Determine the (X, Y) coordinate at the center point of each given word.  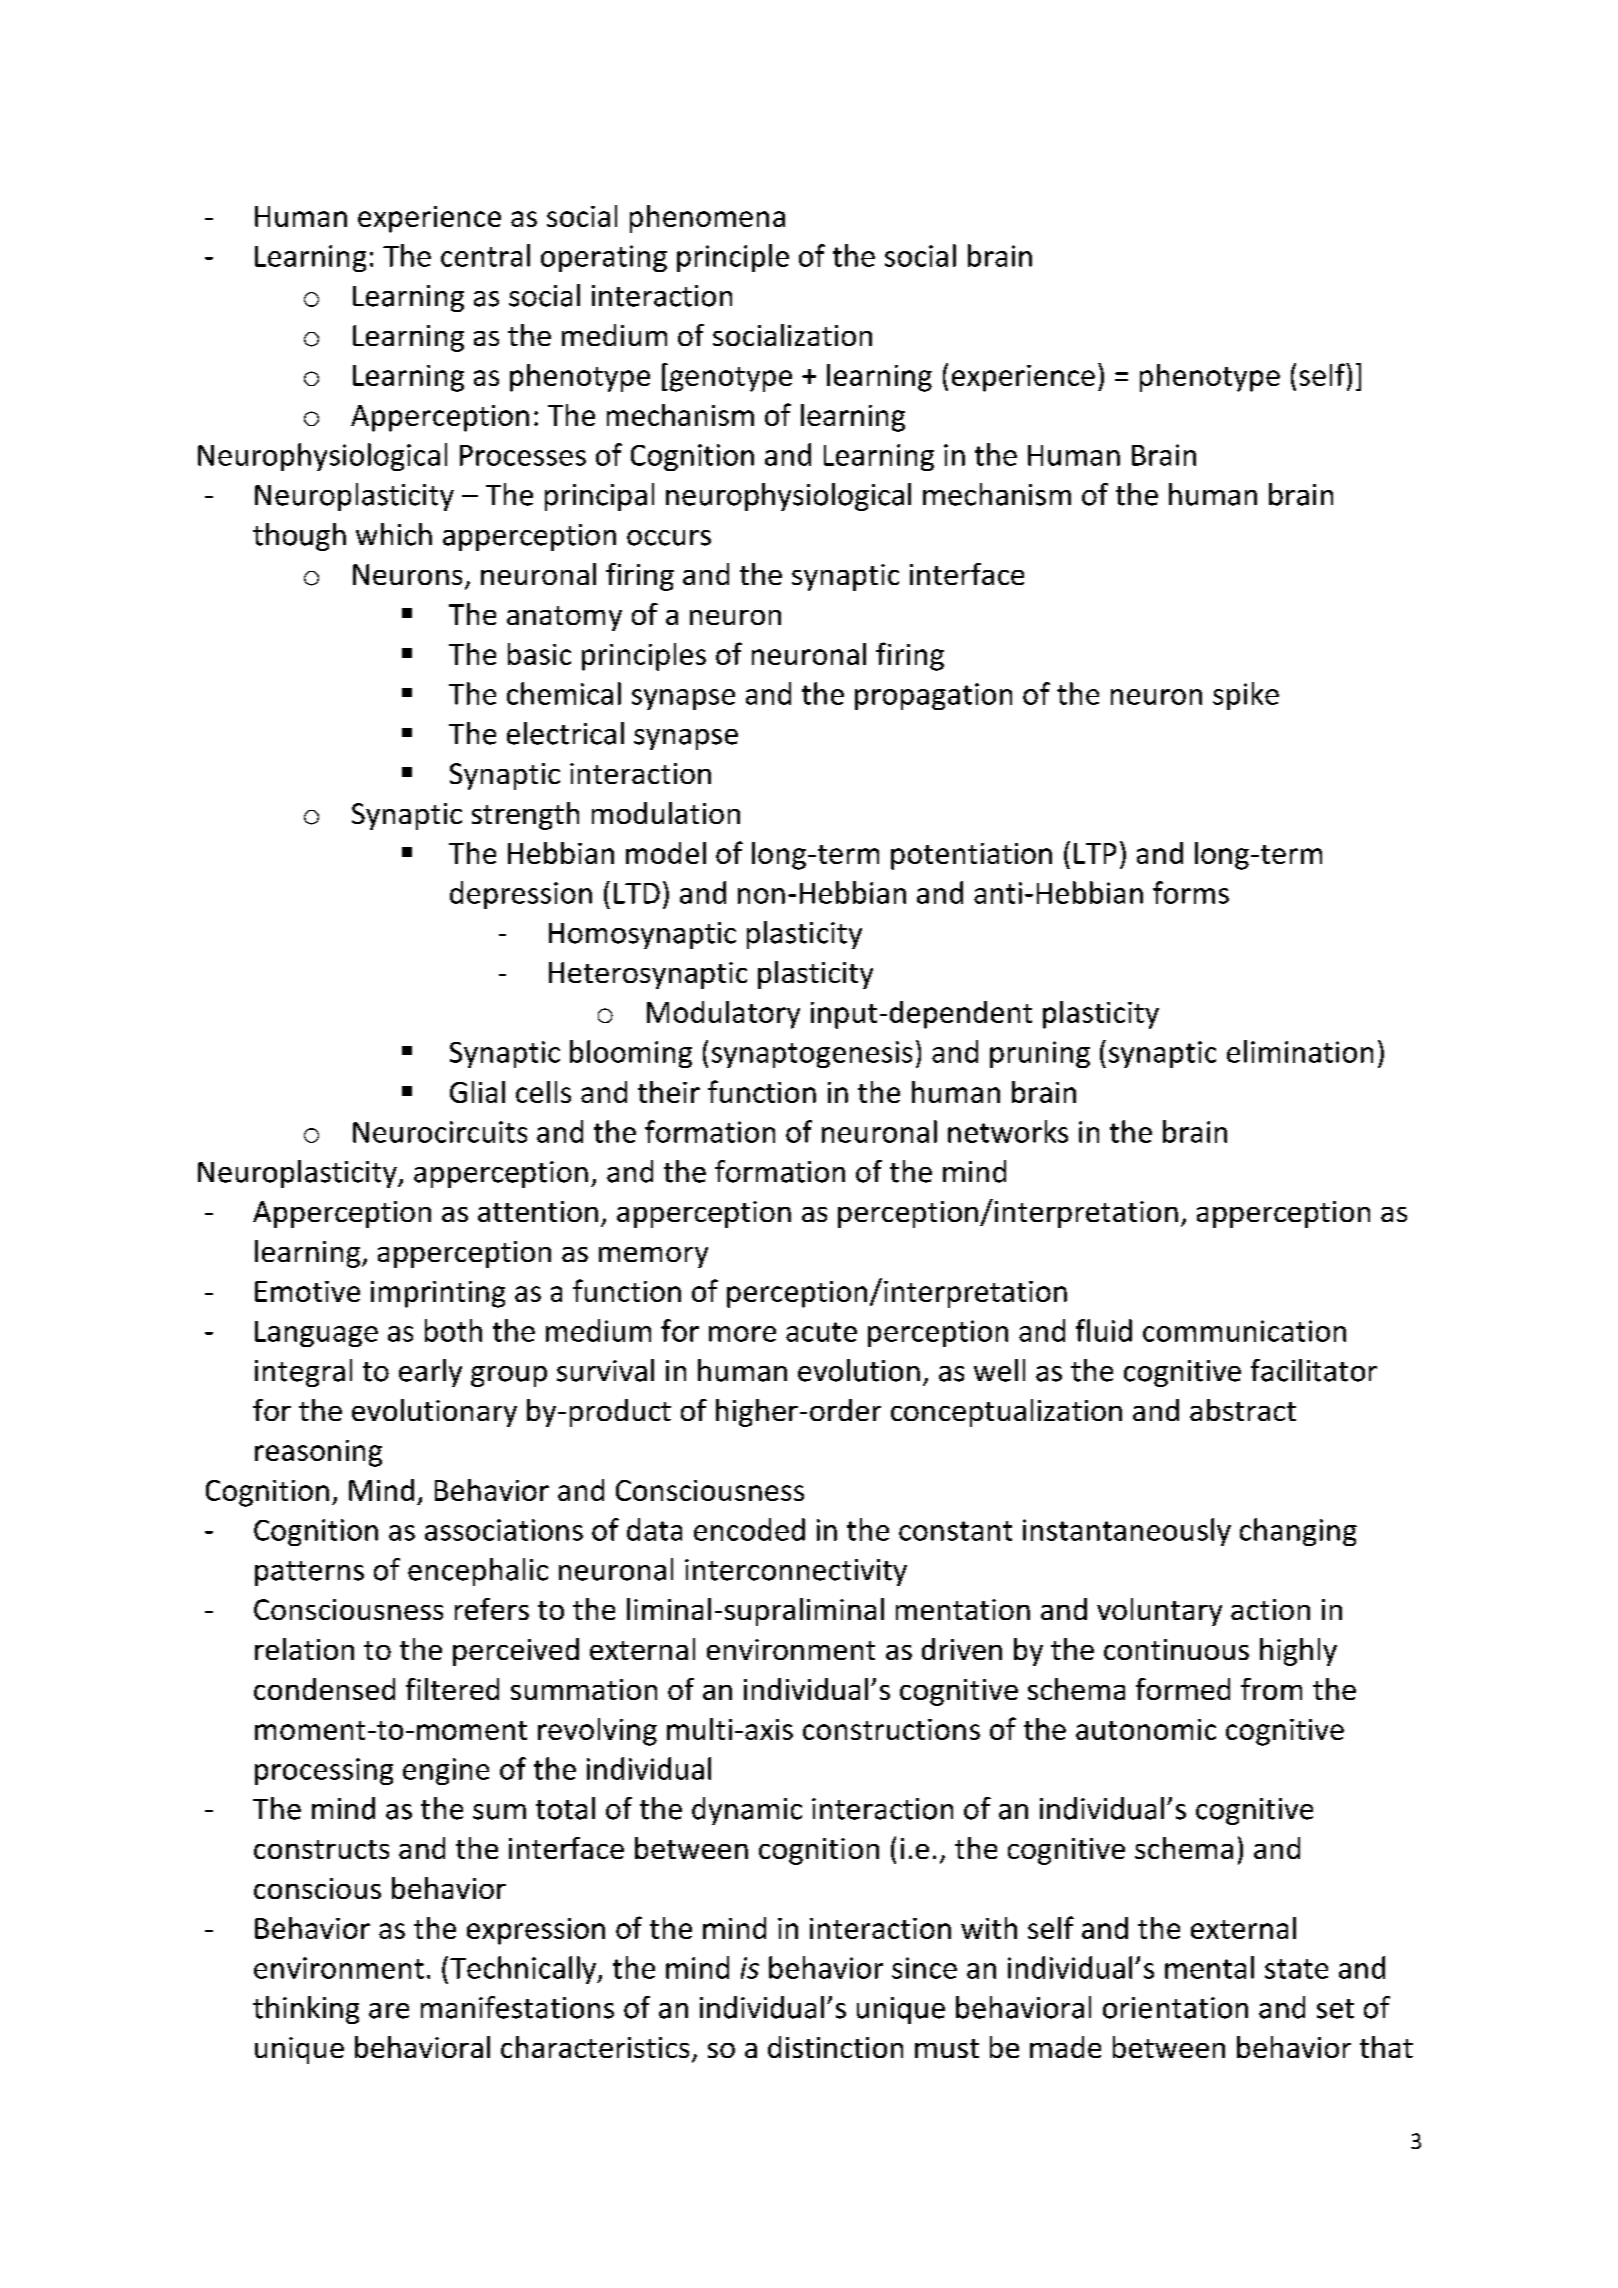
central (485, 255)
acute (821, 1332)
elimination (1300, 1051)
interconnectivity (796, 1572)
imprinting (438, 1294)
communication (1244, 1331)
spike (1246, 696)
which (394, 534)
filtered (452, 1689)
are (389, 2011)
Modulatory (723, 1015)
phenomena (707, 219)
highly (1298, 1652)
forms (1191, 892)
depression (521, 895)
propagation (933, 696)
